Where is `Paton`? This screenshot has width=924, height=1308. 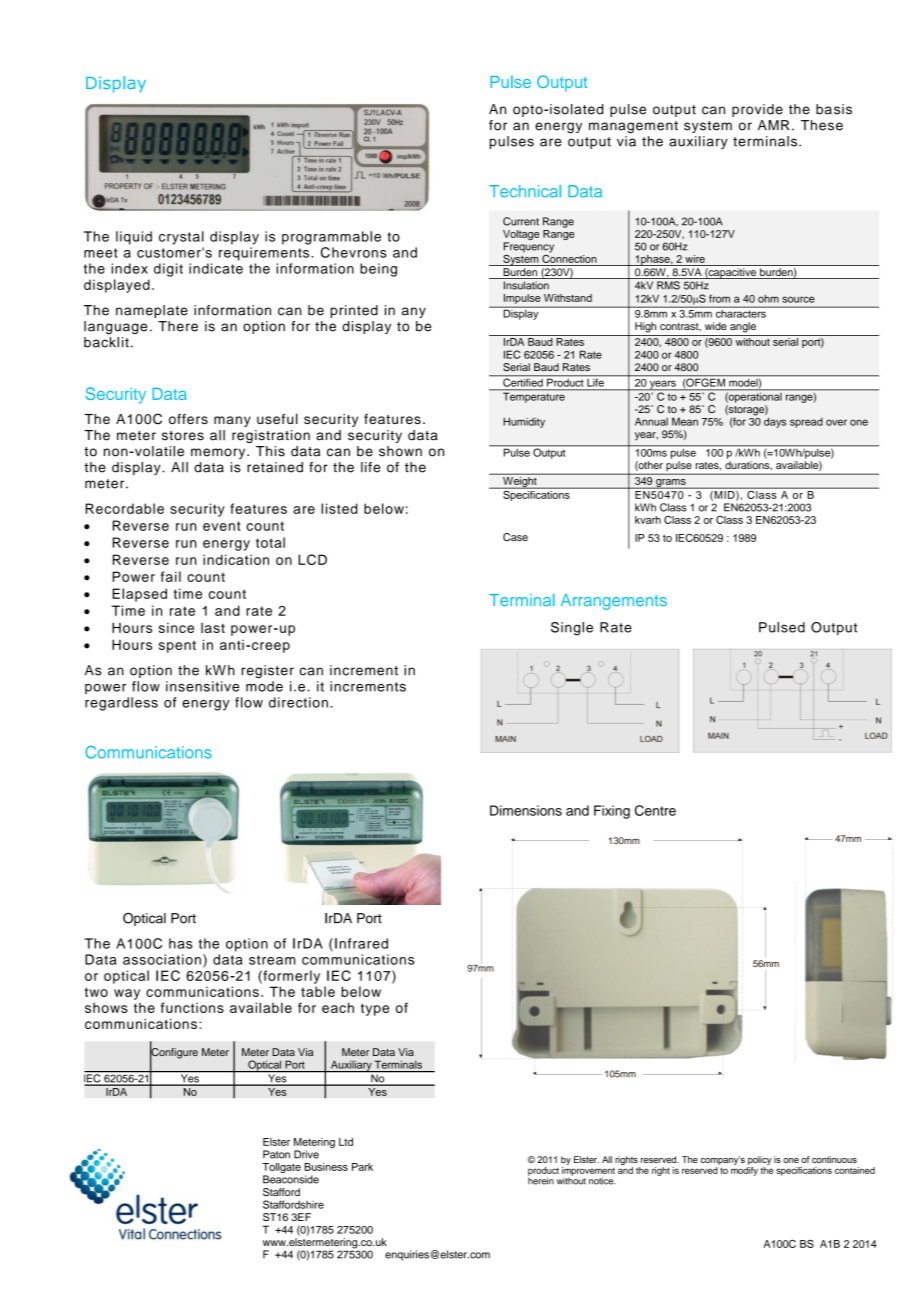 Paton is located at coordinates (276, 1154).
